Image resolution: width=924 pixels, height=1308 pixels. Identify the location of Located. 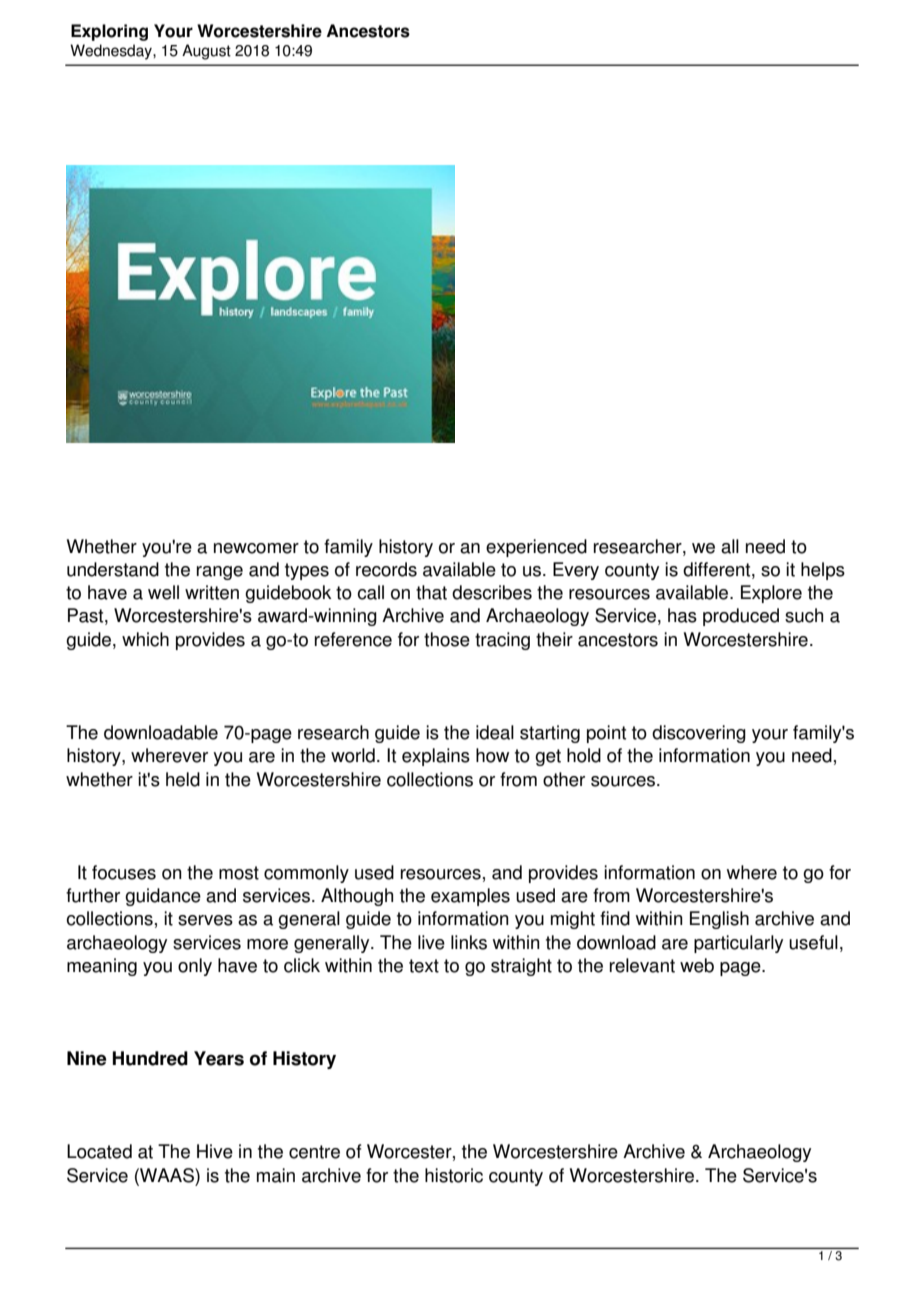
(99, 1151).
